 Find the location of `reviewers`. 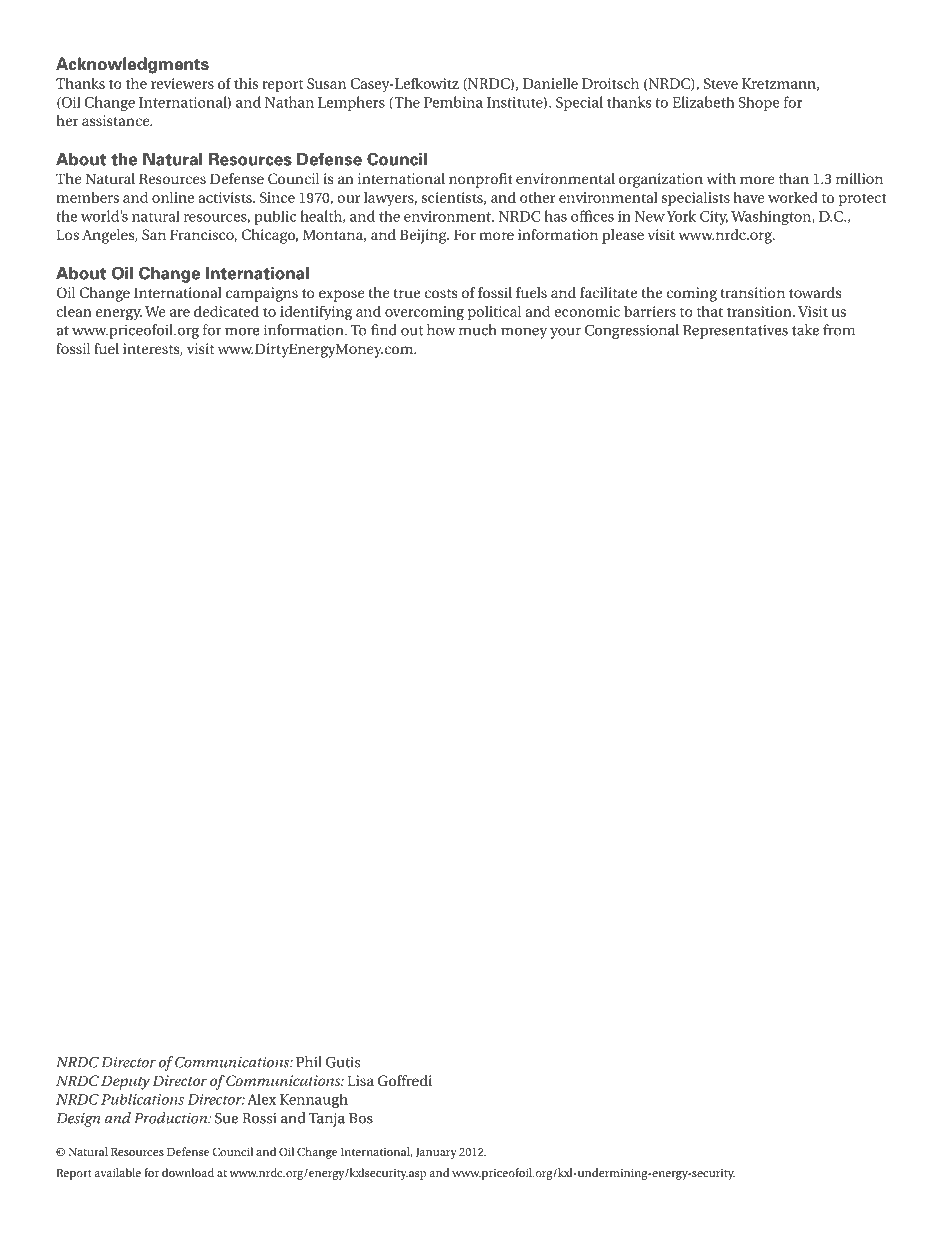

reviewers is located at coordinates (182, 83).
